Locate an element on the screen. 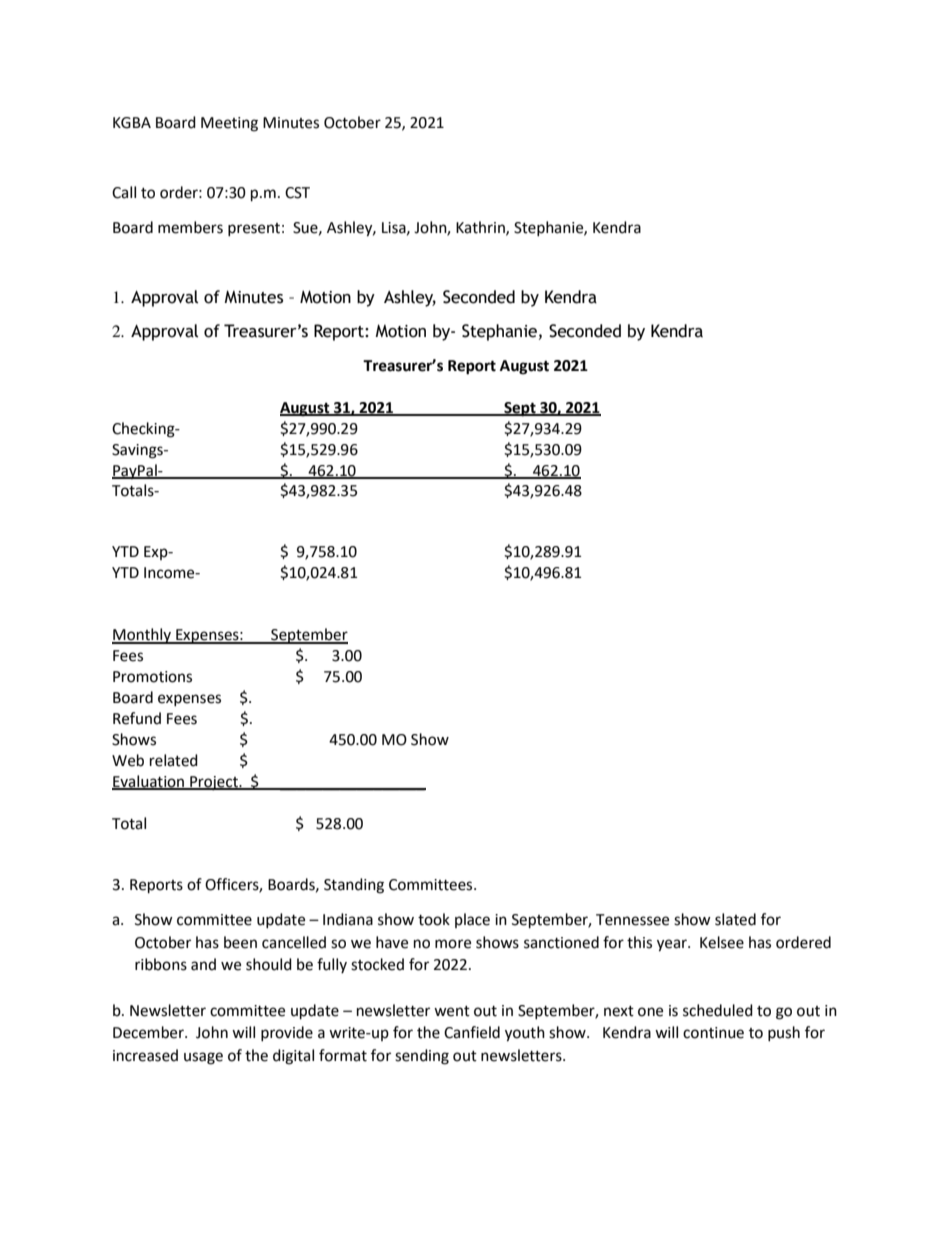 The image size is (952, 1233). usage is located at coordinates (203, 1058).
